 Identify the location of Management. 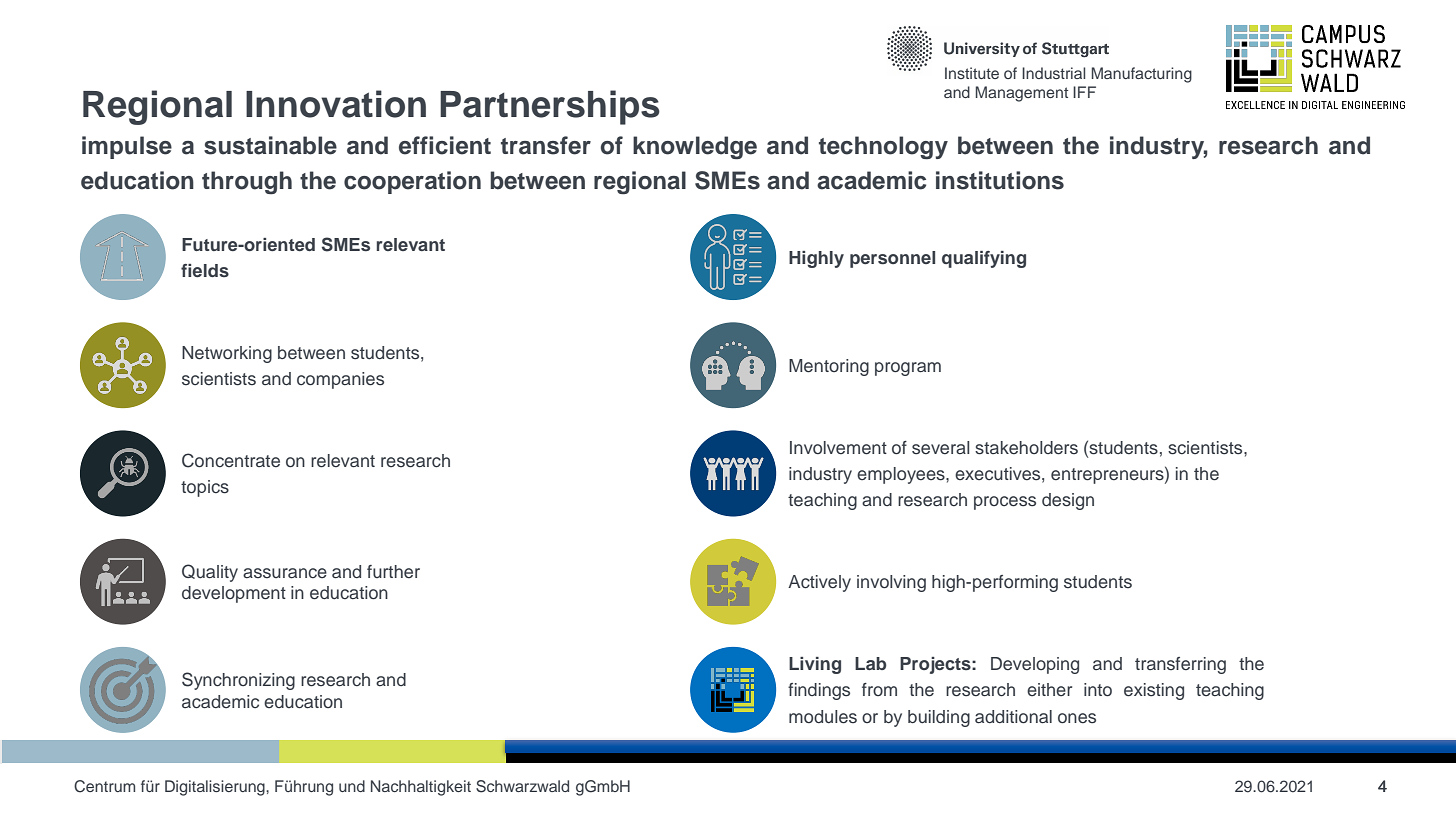
(1022, 94).
